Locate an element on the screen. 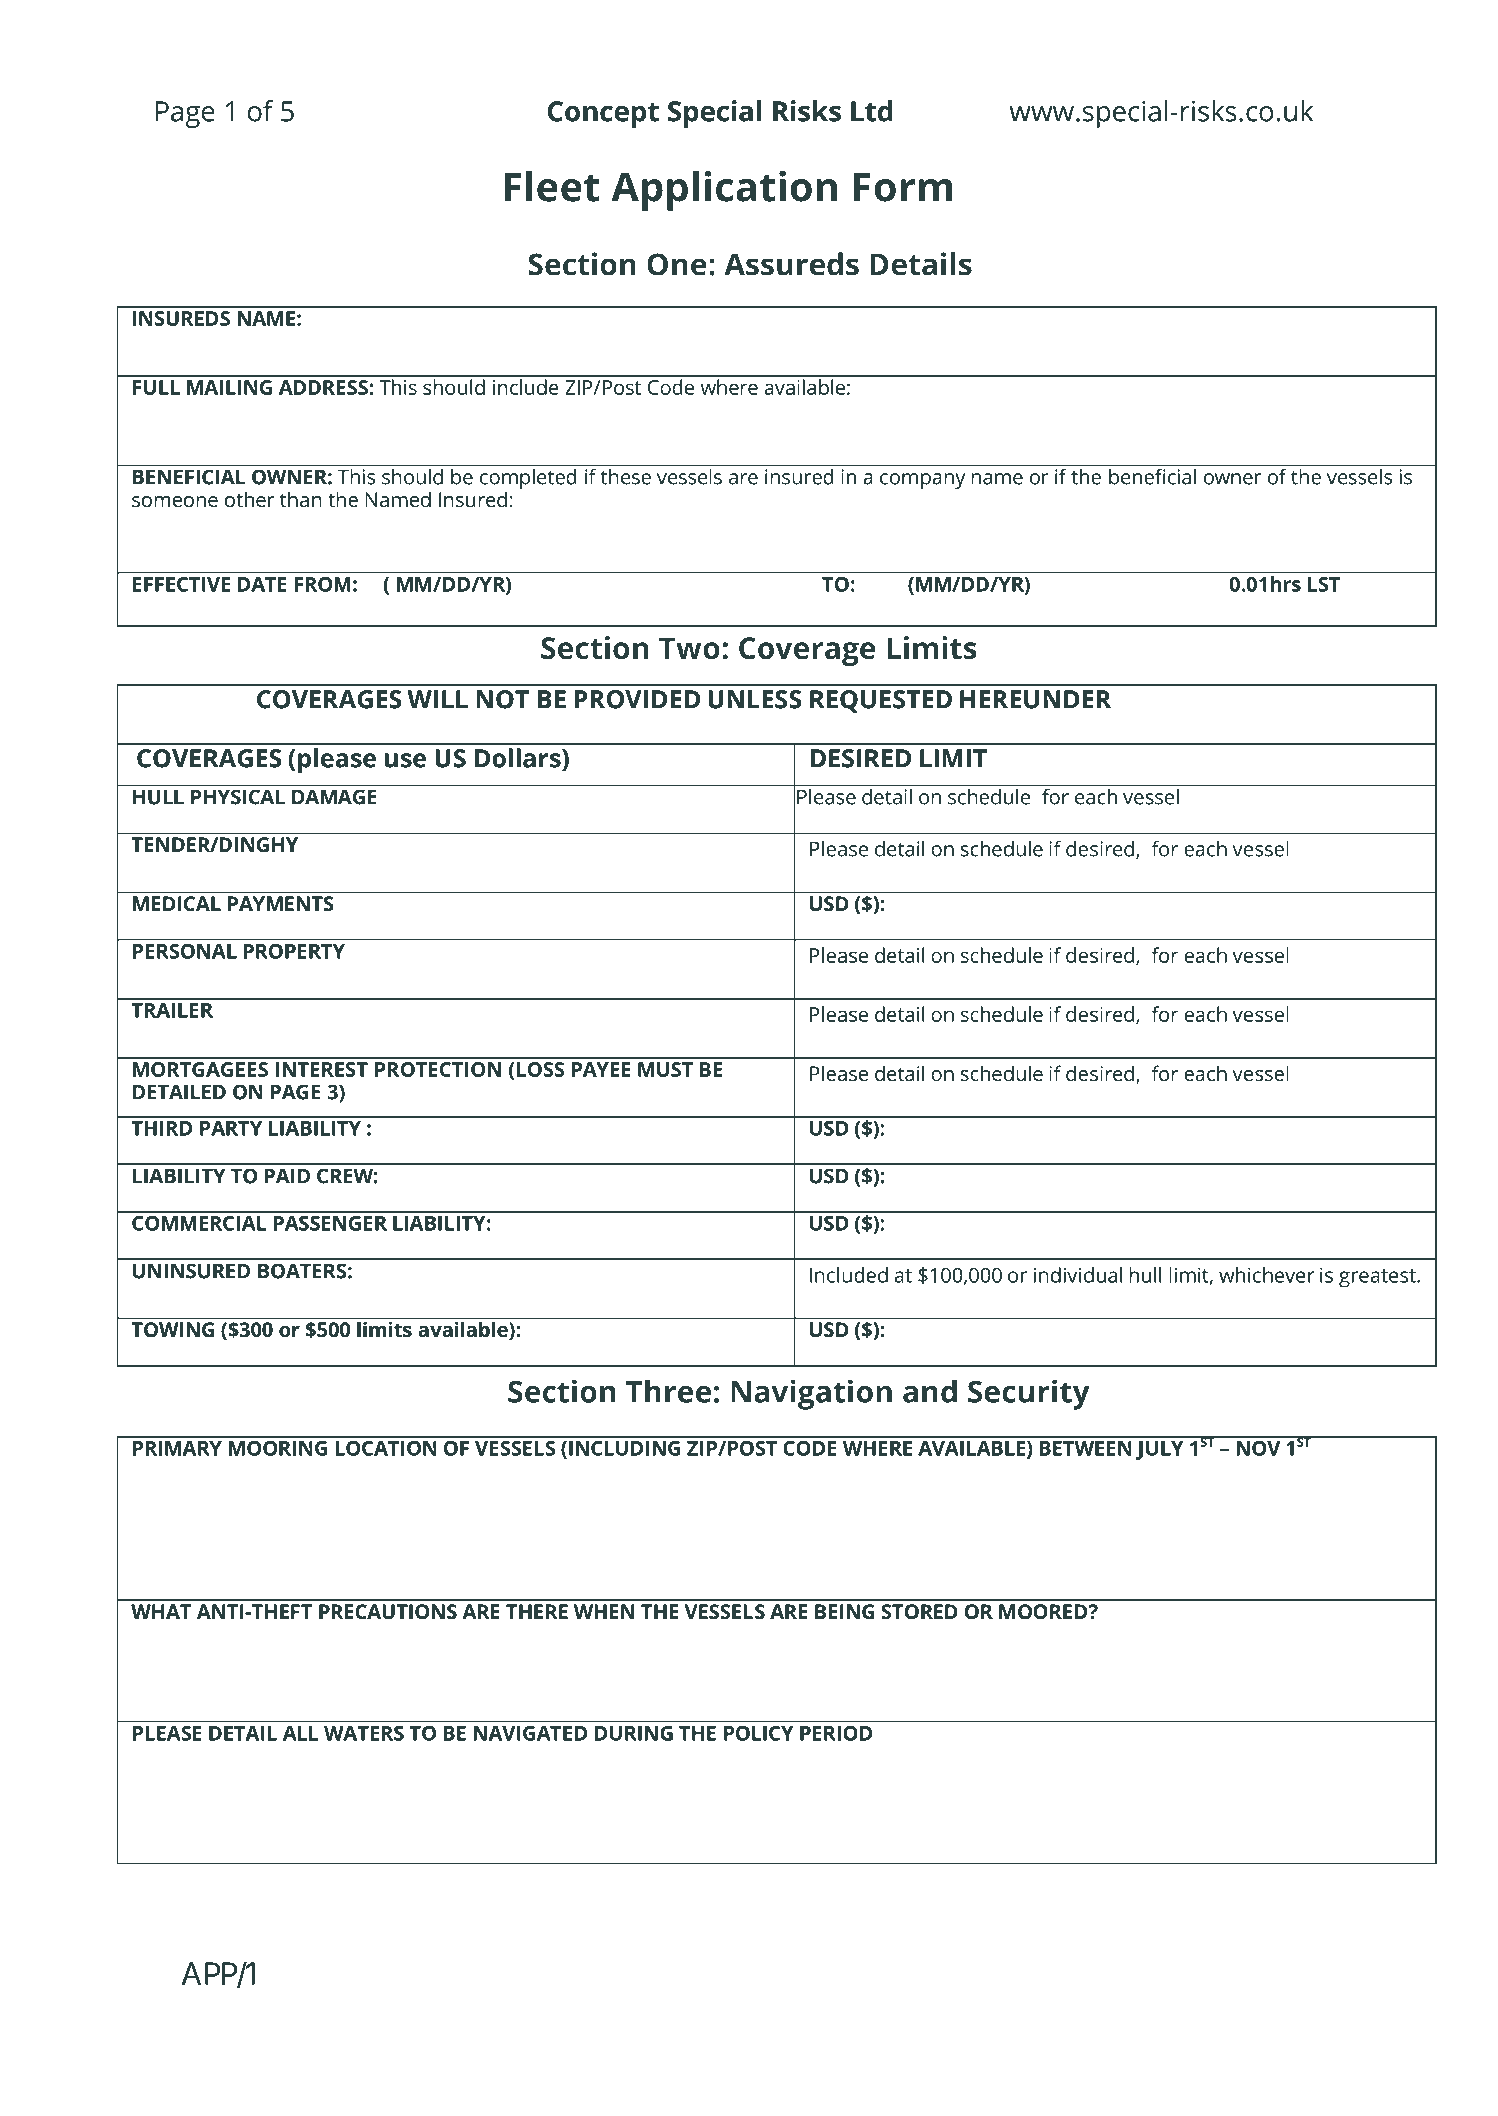 This screenshot has height=2116, width=1498. MUST is located at coordinates (665, 1069).
